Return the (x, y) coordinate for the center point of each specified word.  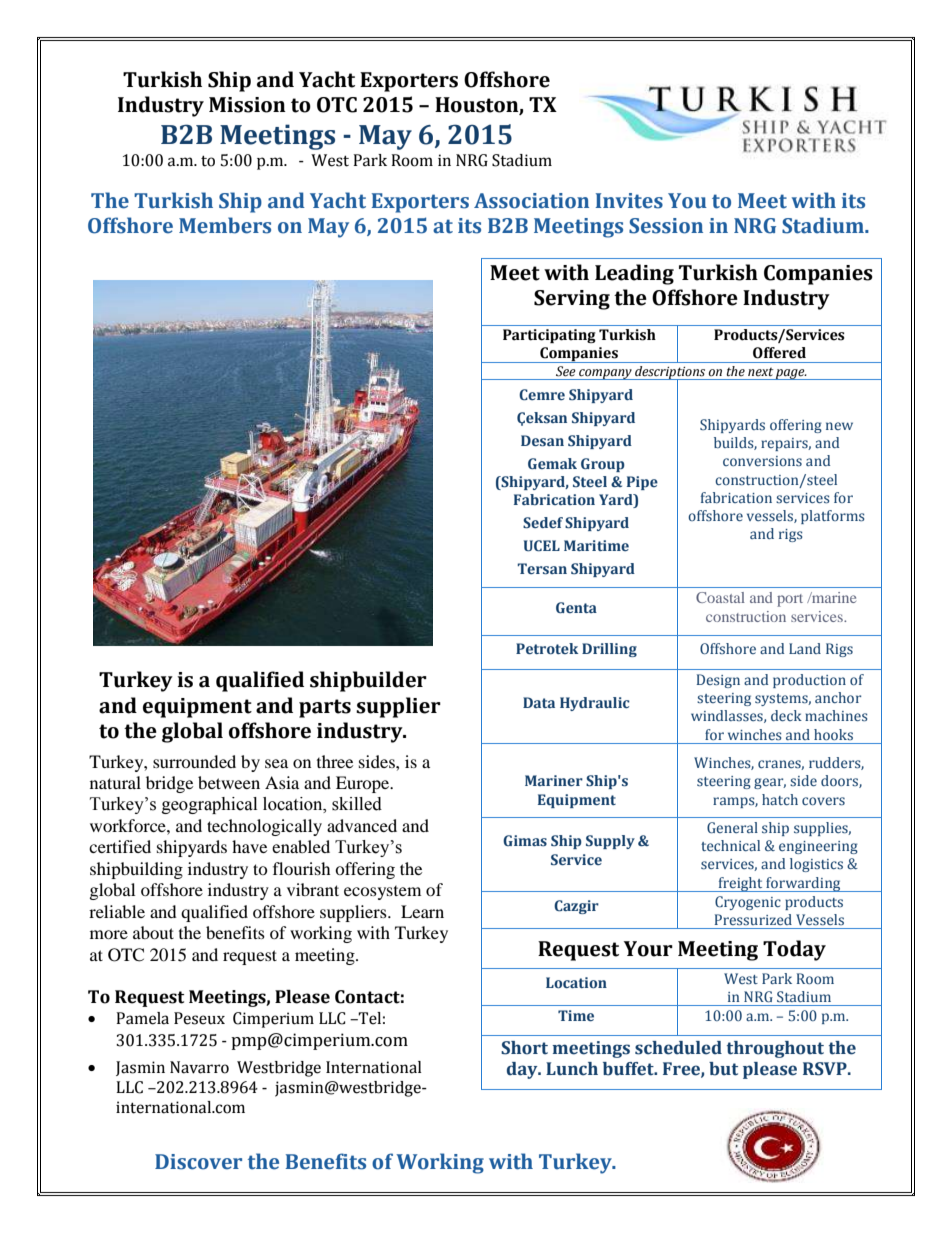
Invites (629, 201)
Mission (247, 105)
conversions (762, 461)
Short (524, 1048)
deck (786, 715)
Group (603, 465)
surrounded (194, 761)
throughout (775, 1049)
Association (531, 201)
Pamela (142, 1018)
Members (225, 225)
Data (539, 702)
